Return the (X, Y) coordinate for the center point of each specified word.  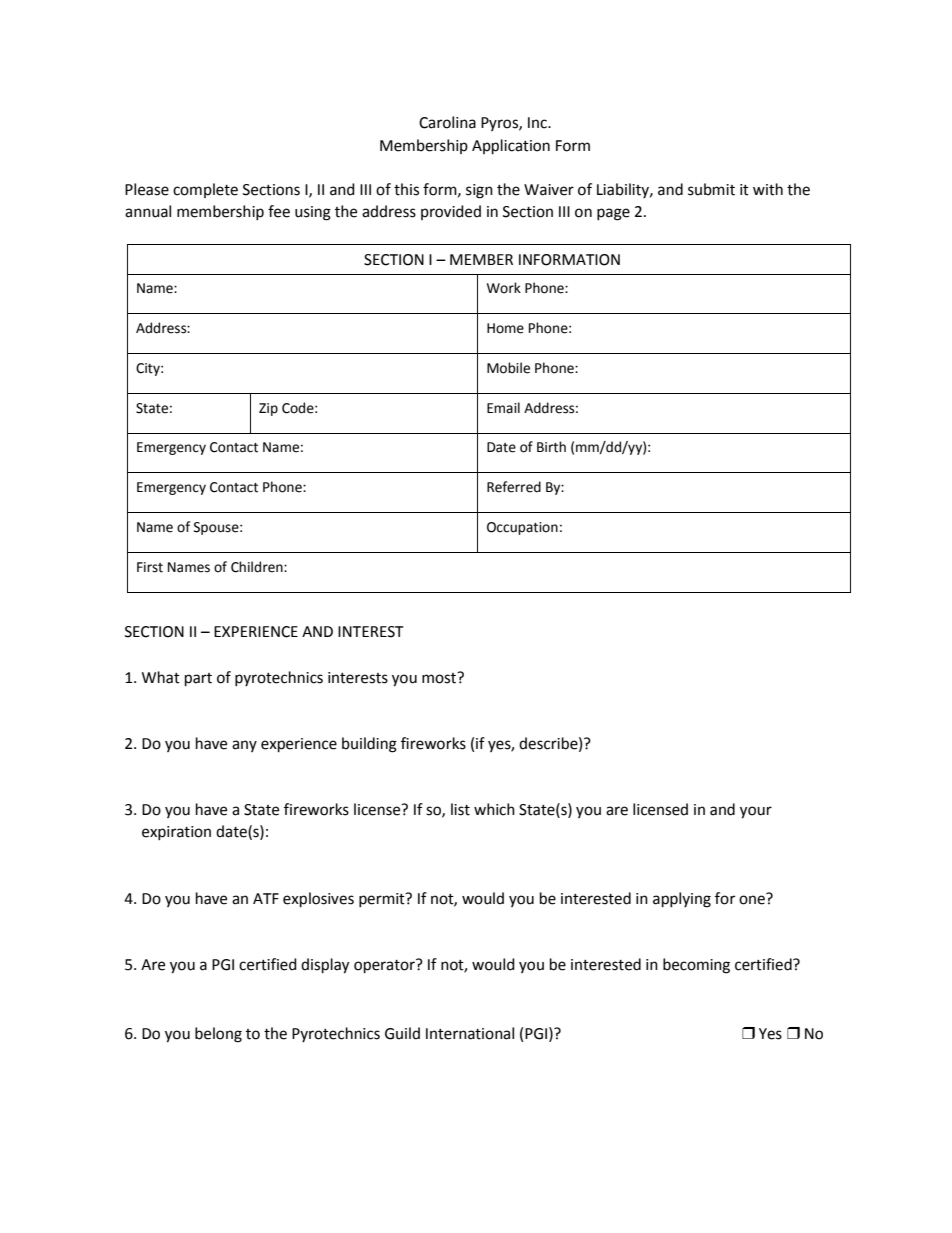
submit (711, 189)
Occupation (522, 528)
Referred (514, 487)
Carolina (447, 122)
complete (205, 190)
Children (258, 567)
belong (218, 1035)
